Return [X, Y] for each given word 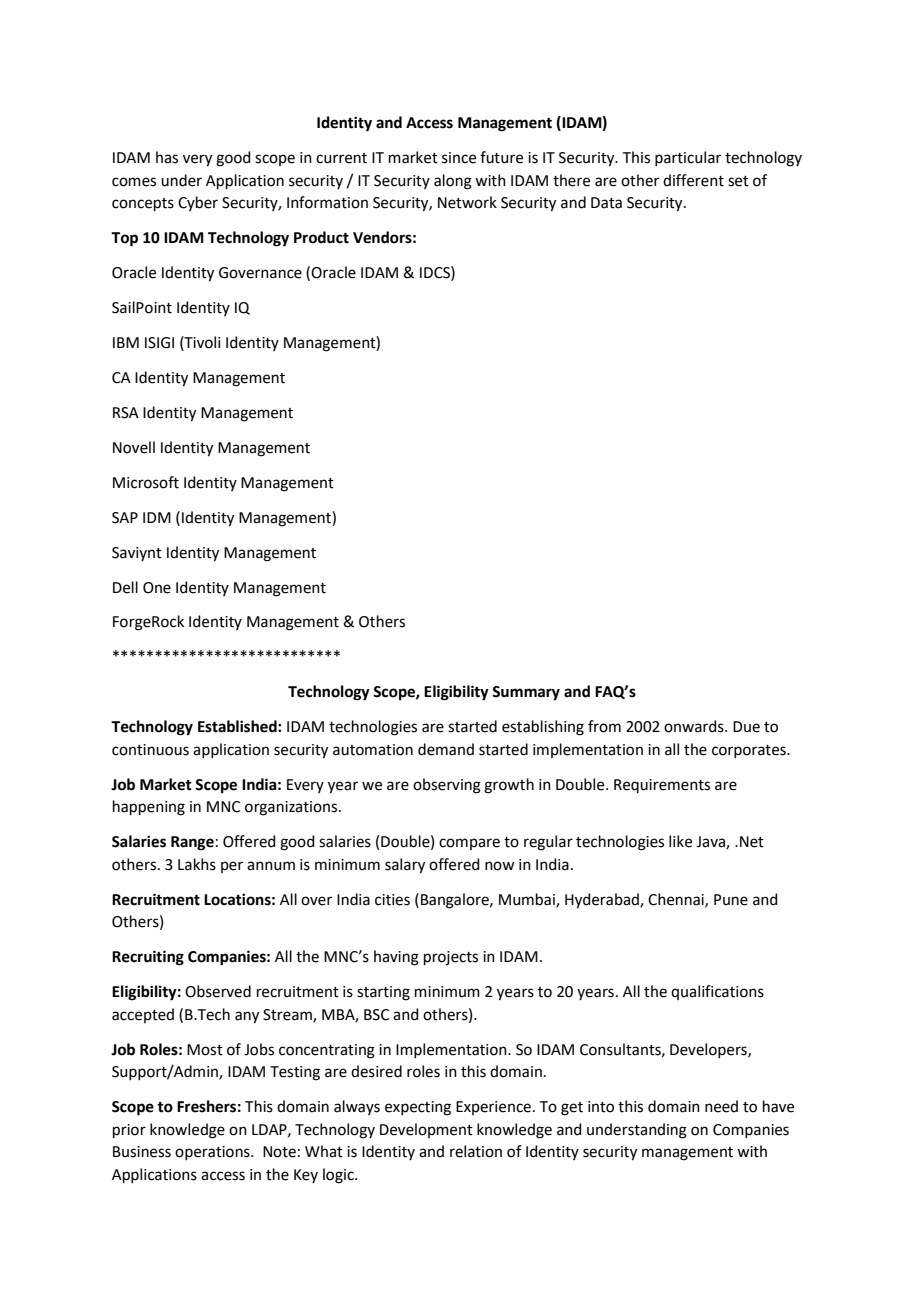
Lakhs [197, 864]
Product [321, 237]
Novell [134, 447]
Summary [526, 693]
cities [392, 900]
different [693, 180]
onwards [695, 726]
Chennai [677, 900]
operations [213, 1153]
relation [476, 1151]
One [157, 588]
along [453, 182]
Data [606, 203]
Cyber [198, 203]
